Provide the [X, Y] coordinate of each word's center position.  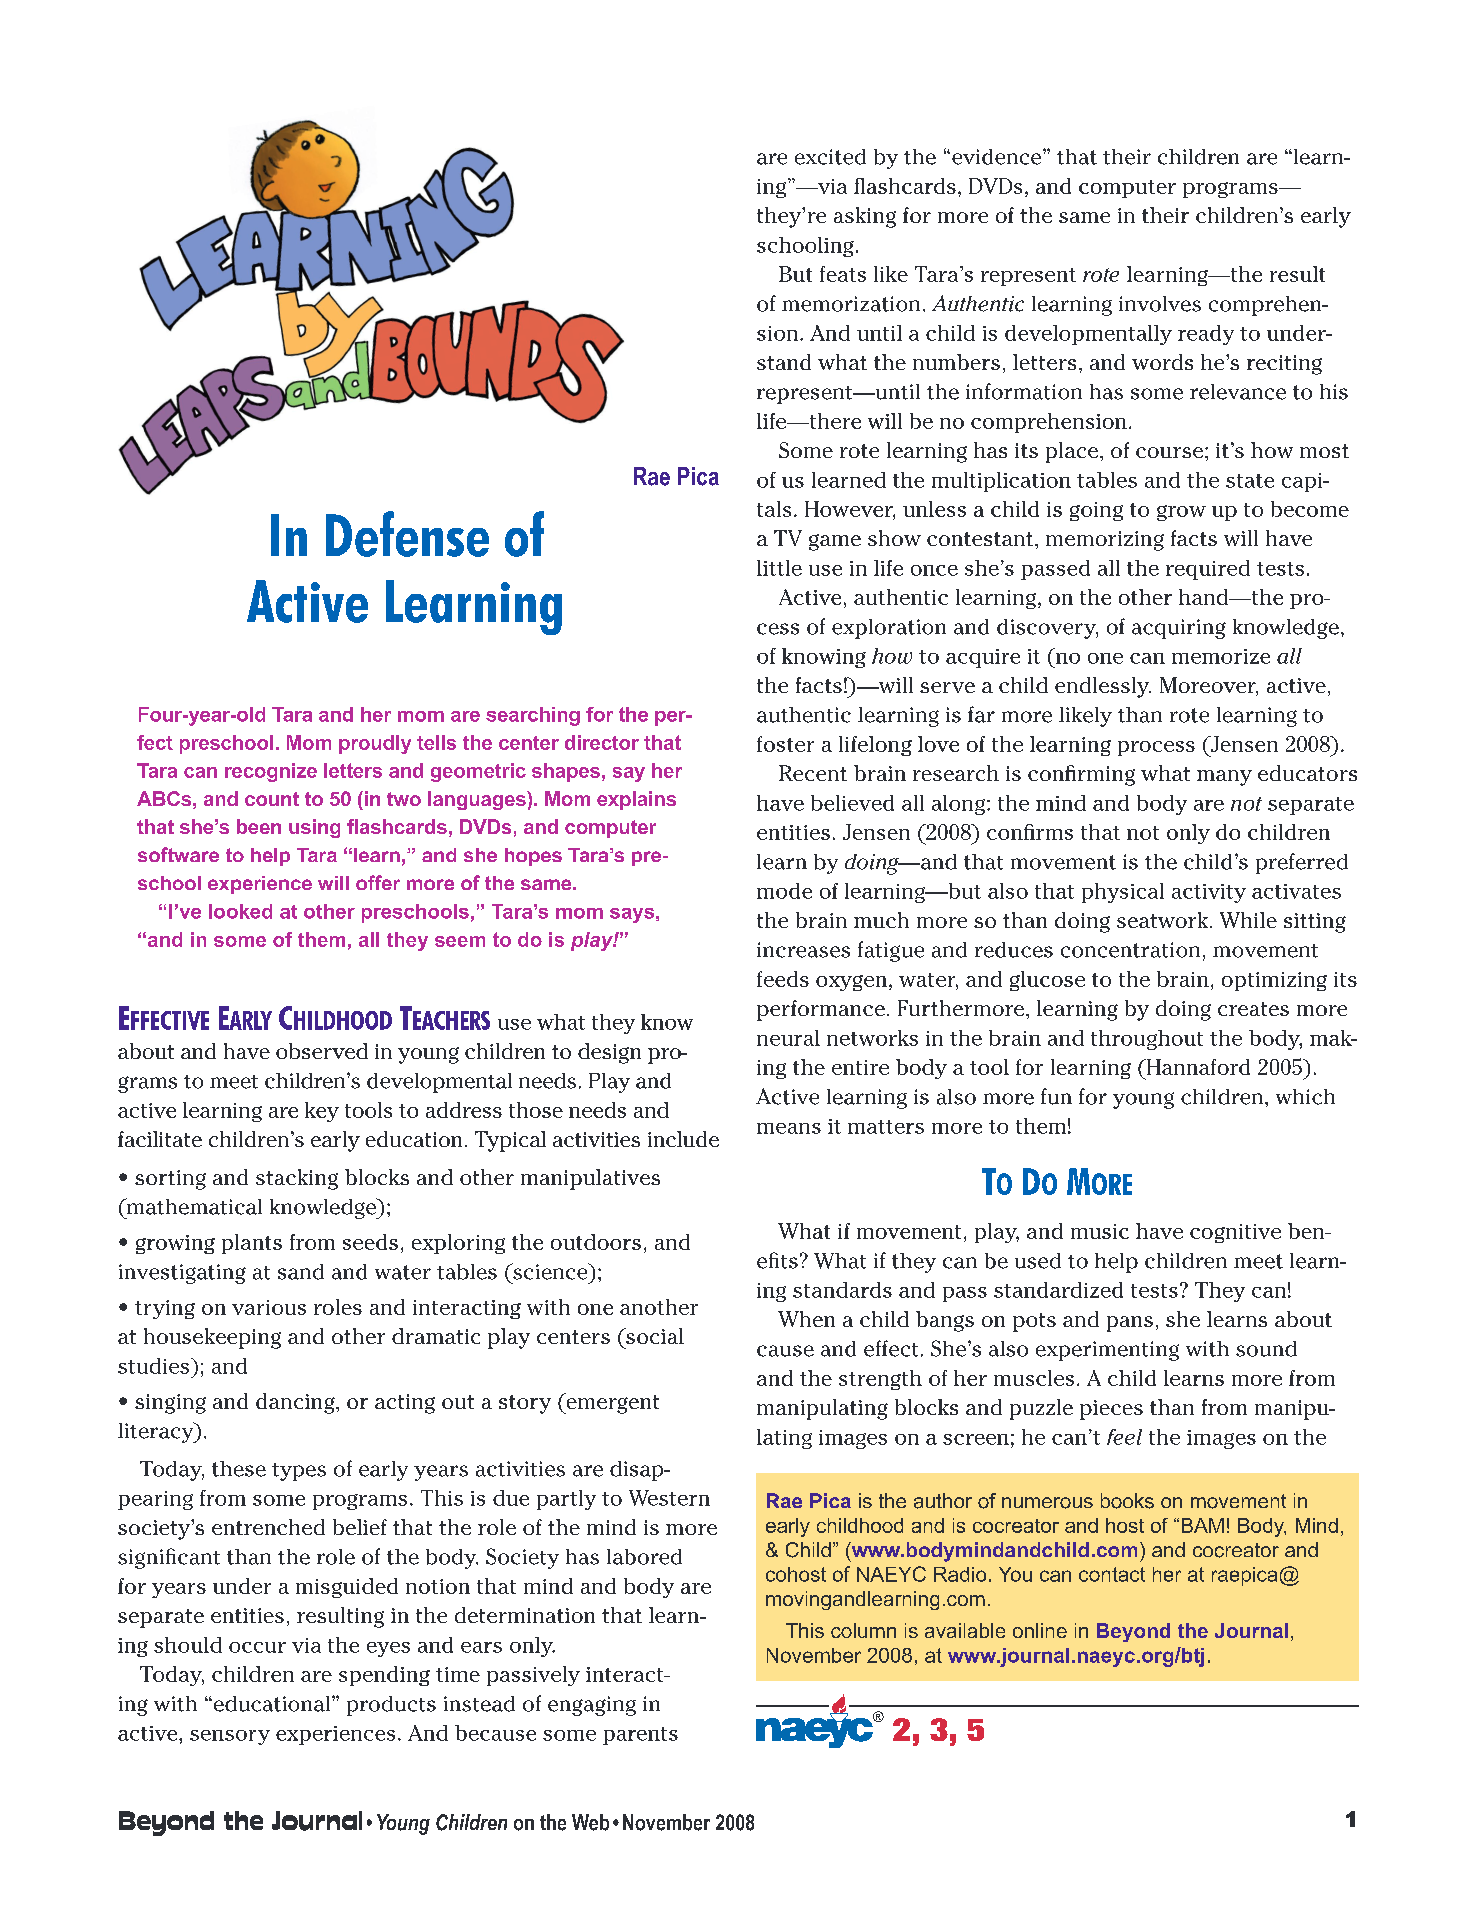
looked [240, 911]
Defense [407, 534]
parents [640, 1736]
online [1040, 1630]
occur [257, 1647]
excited [830, 157]
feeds [783, 979]
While [1248, 920]
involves [1160, 304]
